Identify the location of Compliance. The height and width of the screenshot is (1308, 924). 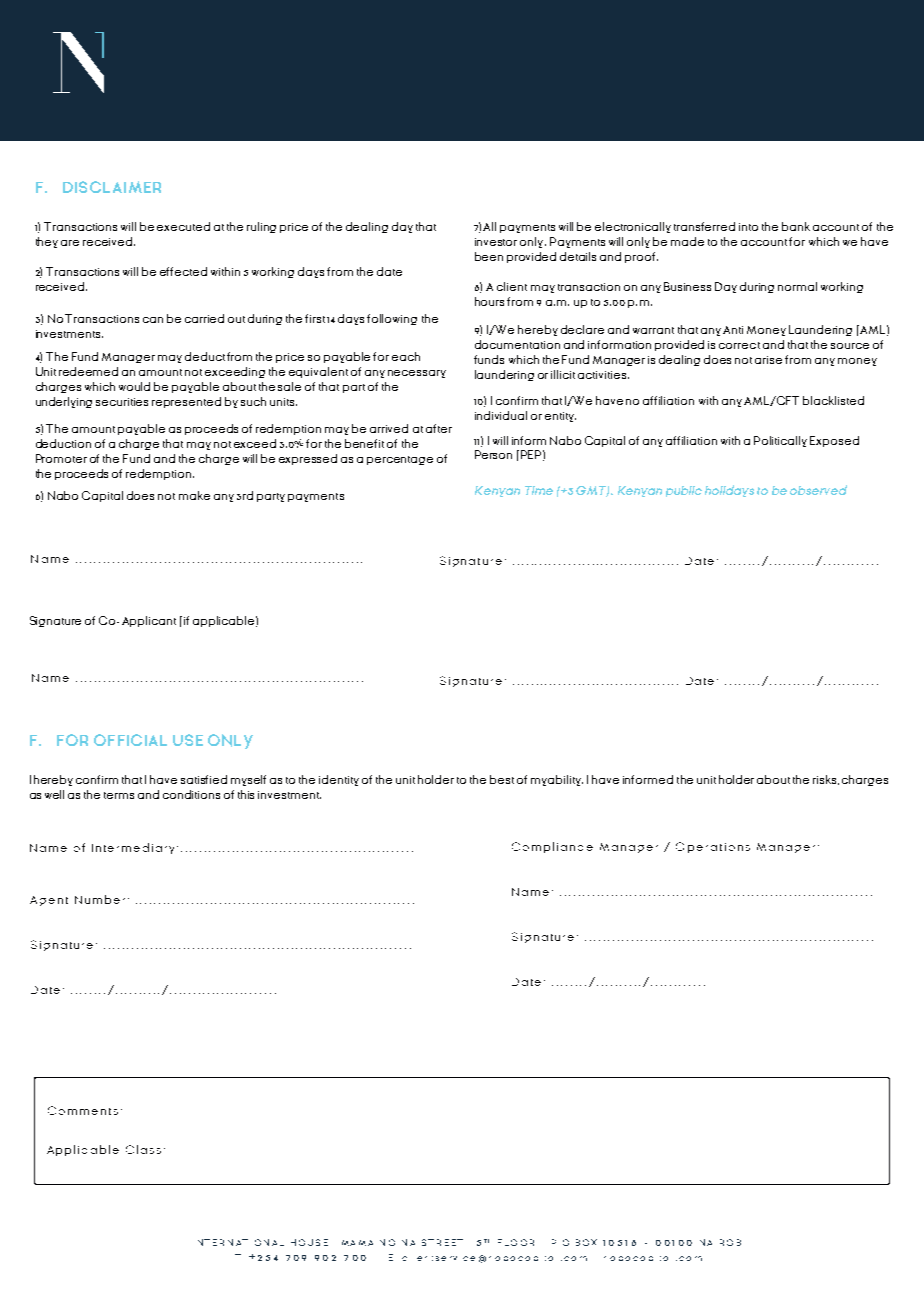
(552, 847).
